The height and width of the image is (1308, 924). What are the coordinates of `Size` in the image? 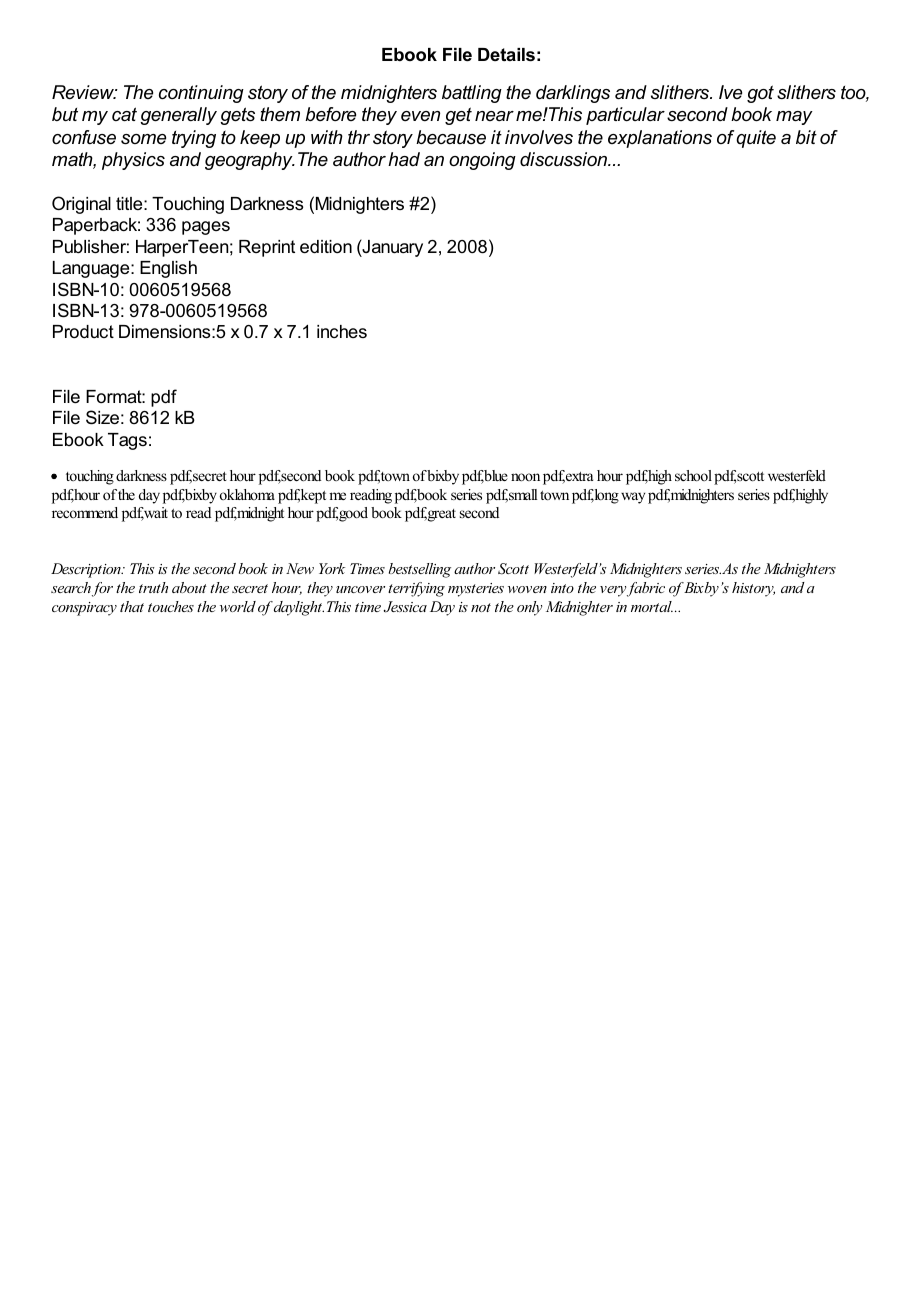 It's located at (102, 417).
